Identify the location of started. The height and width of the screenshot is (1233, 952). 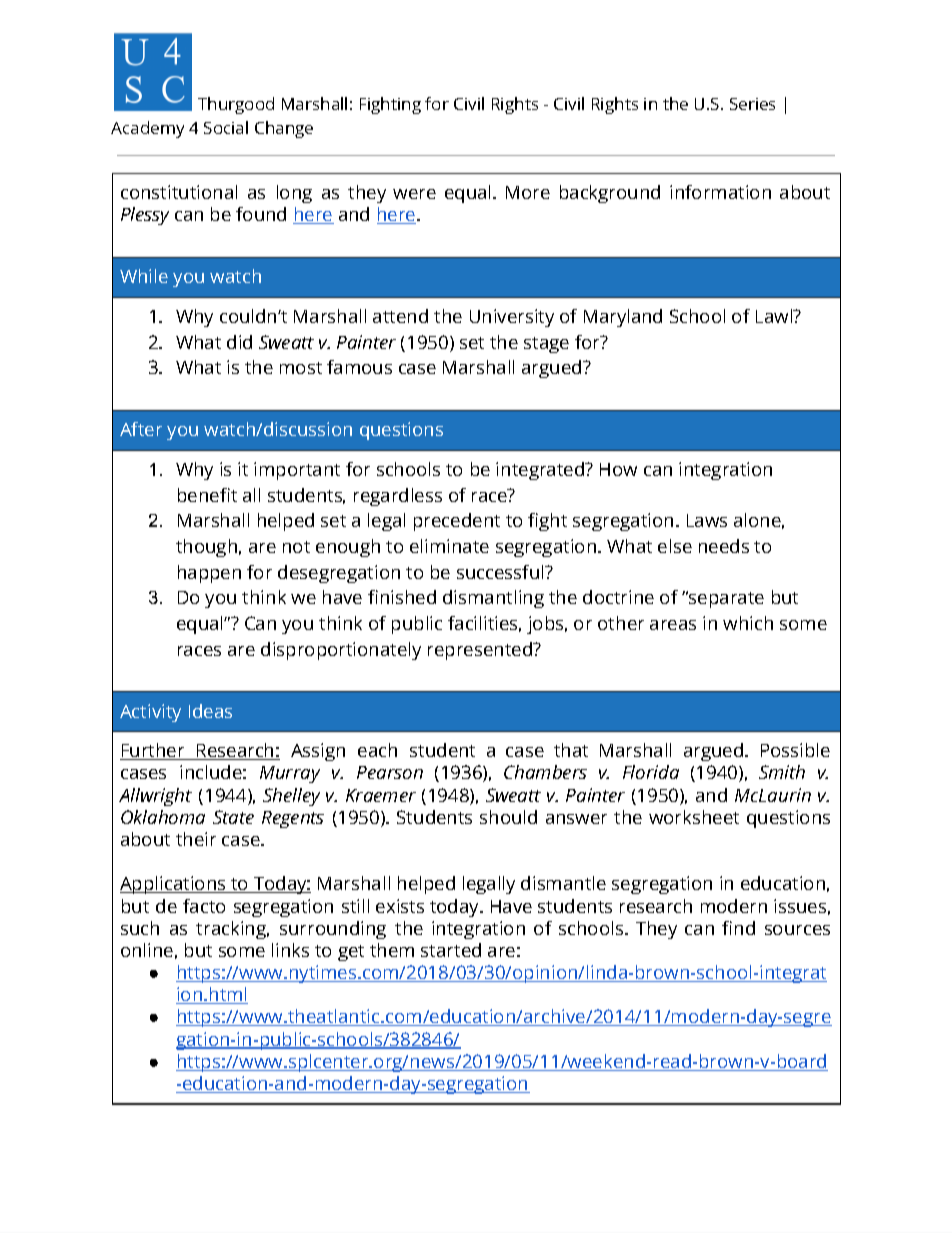
(451, 950).
